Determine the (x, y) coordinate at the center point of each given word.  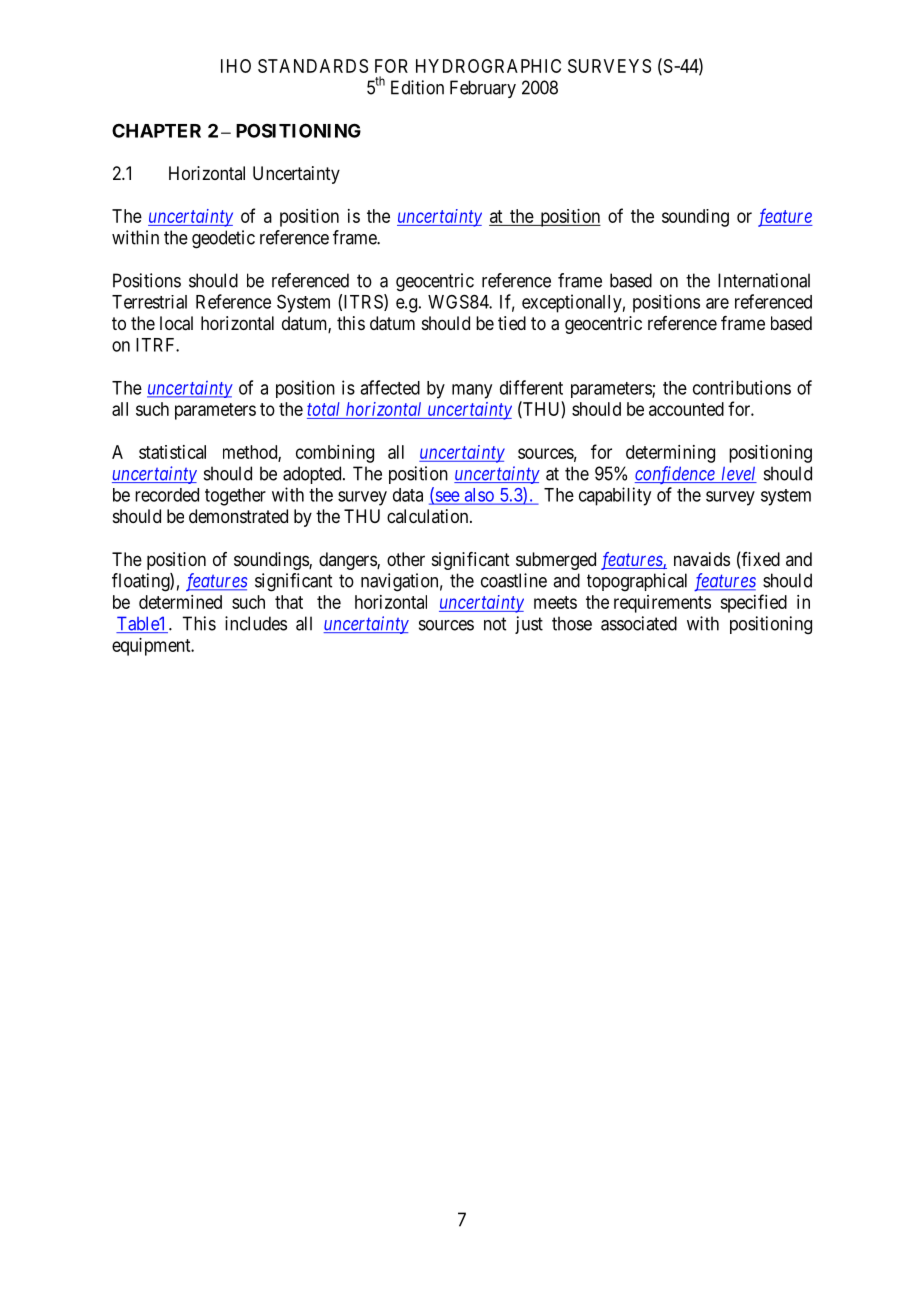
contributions (742, 387)
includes (256, 623)
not (495, 624)
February (483, 89)
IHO (236, 66)
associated (639, 623)
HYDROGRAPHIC (488, 66)
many (472, 391)
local (176, 323)
